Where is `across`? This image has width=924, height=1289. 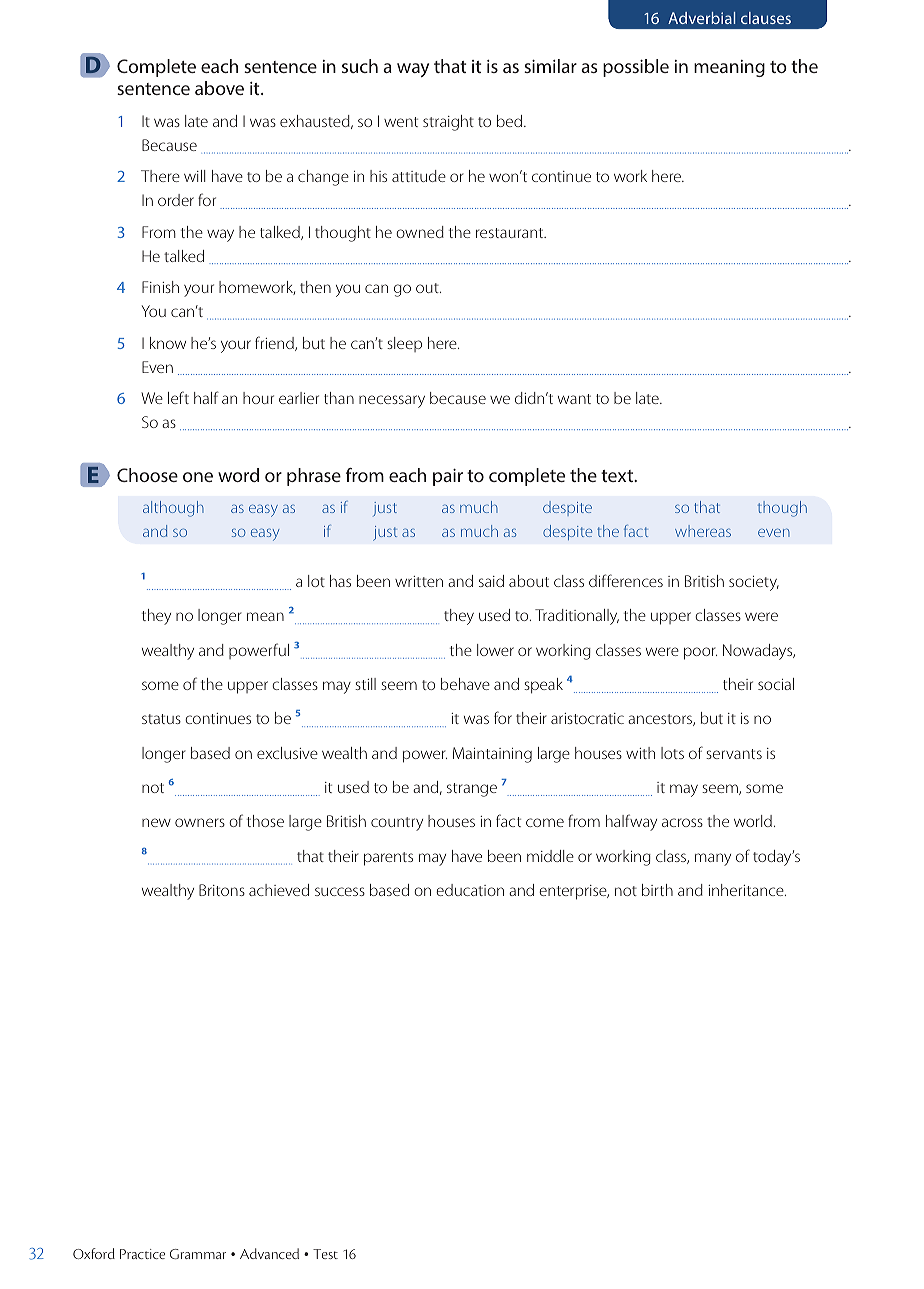
across is located at coordinates (682, 822).
